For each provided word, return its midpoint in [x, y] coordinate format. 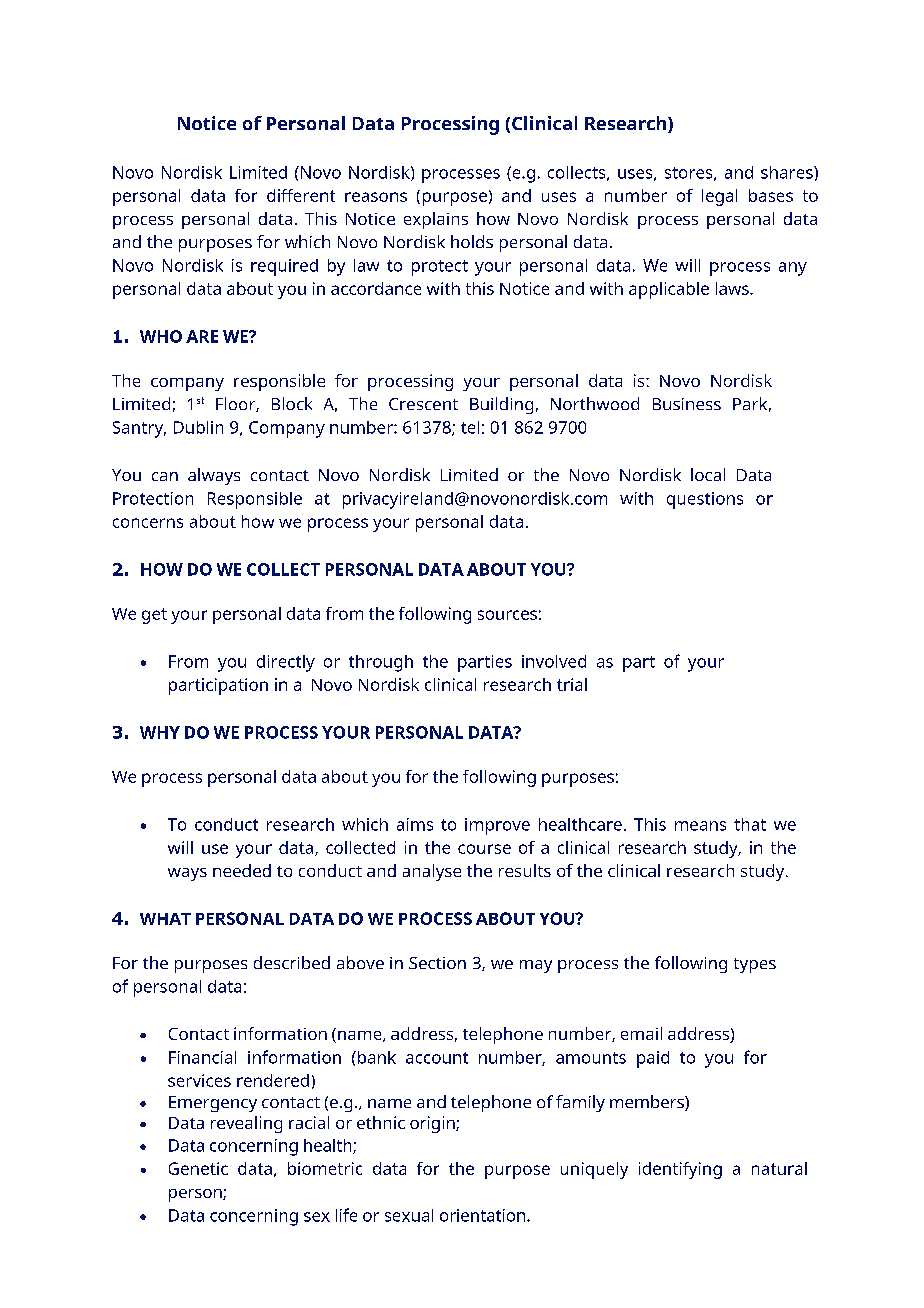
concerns [148, 523]
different [301, 195]
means [700, 826]
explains [436, 220]
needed [242, 870]
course [484, 849]
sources [507, 615]
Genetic [198, 1168]
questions [705, 500]
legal [719, 197]
